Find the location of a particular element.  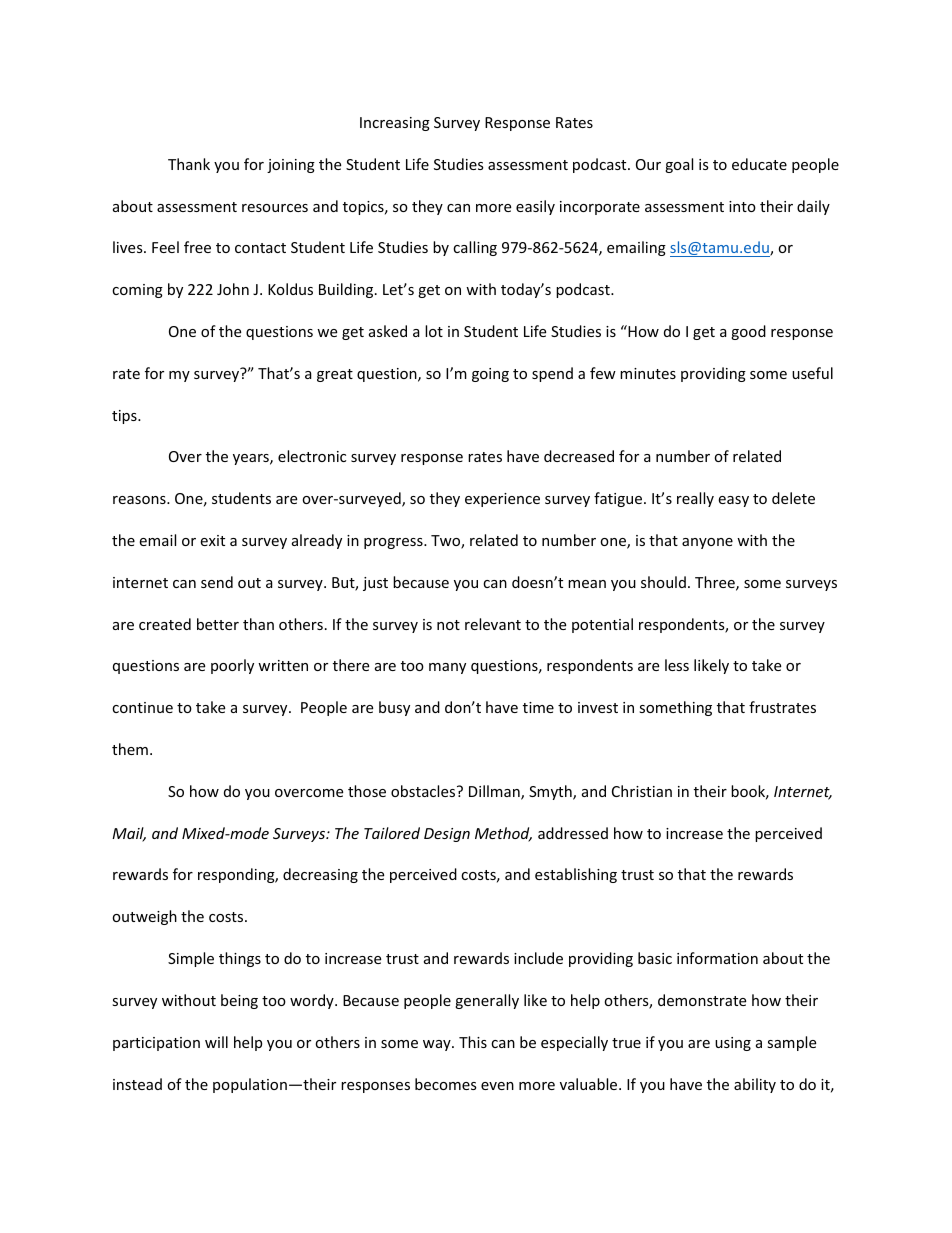

This is located at coordinates (473, 1042).
